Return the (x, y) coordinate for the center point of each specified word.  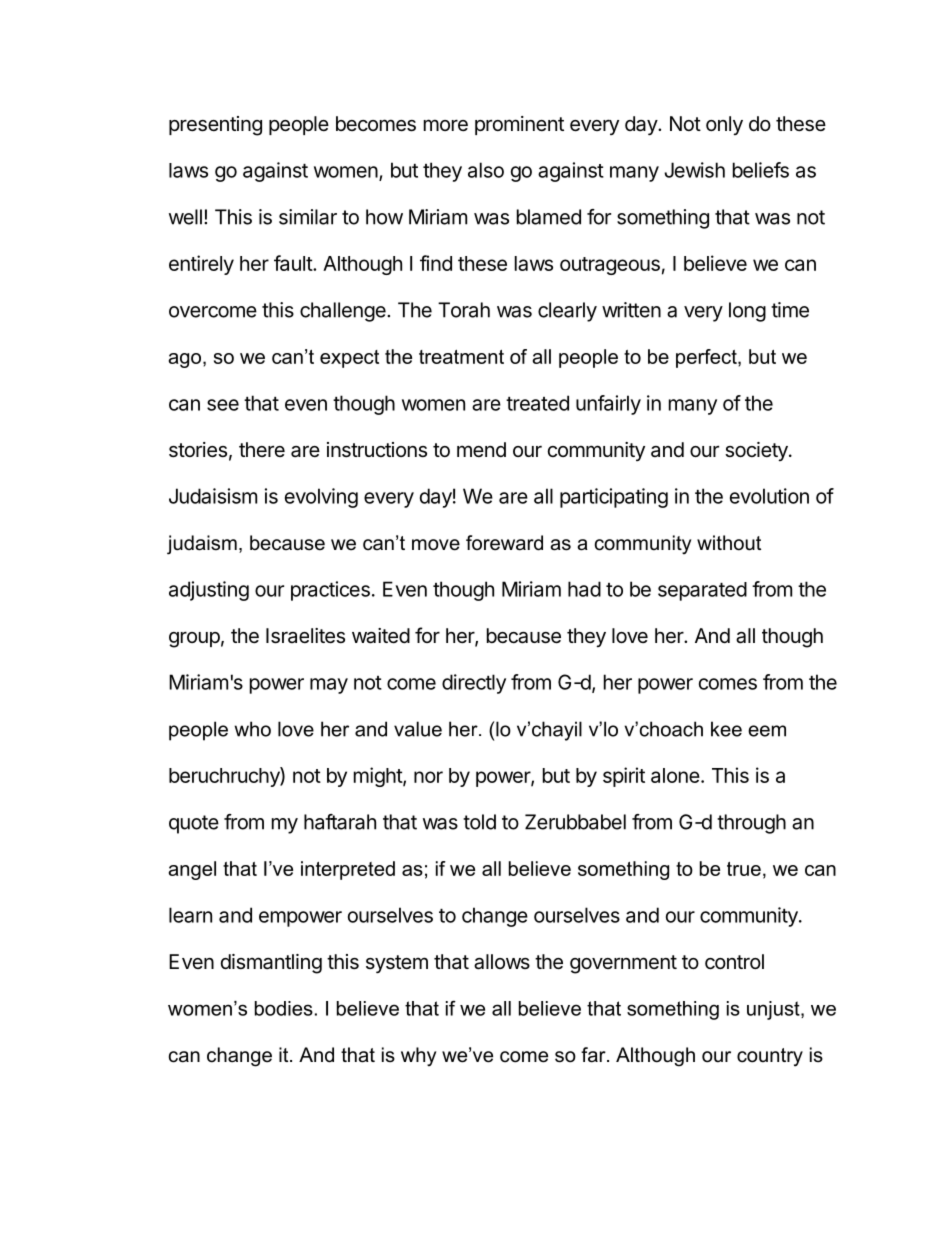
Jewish (694, 170)
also (486, 170)
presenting (215, 126)
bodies (284, 1008)
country (770, 1057)
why (418, 1056)
